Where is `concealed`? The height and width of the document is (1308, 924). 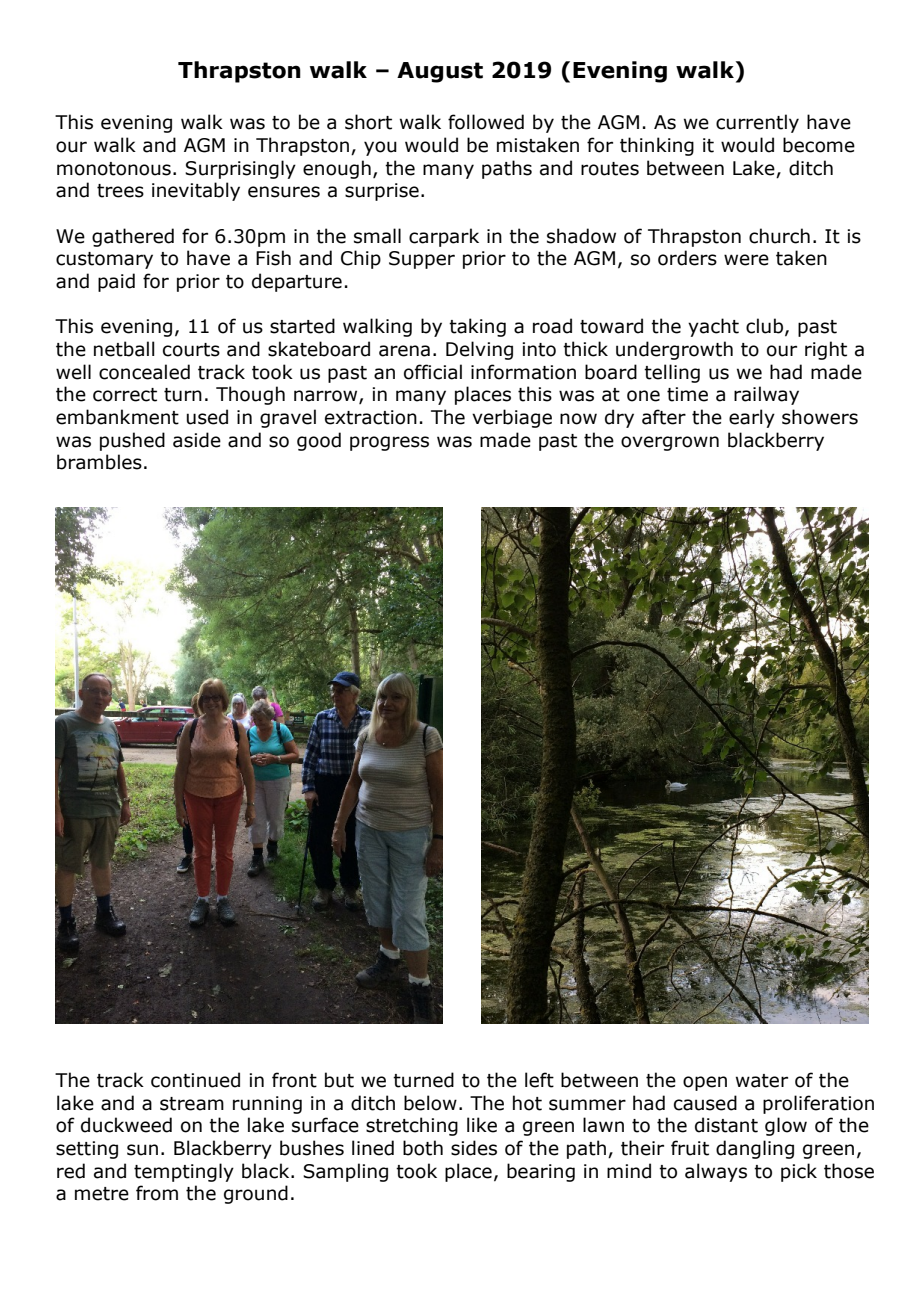
concealed is located at coordinates (144, 372).
